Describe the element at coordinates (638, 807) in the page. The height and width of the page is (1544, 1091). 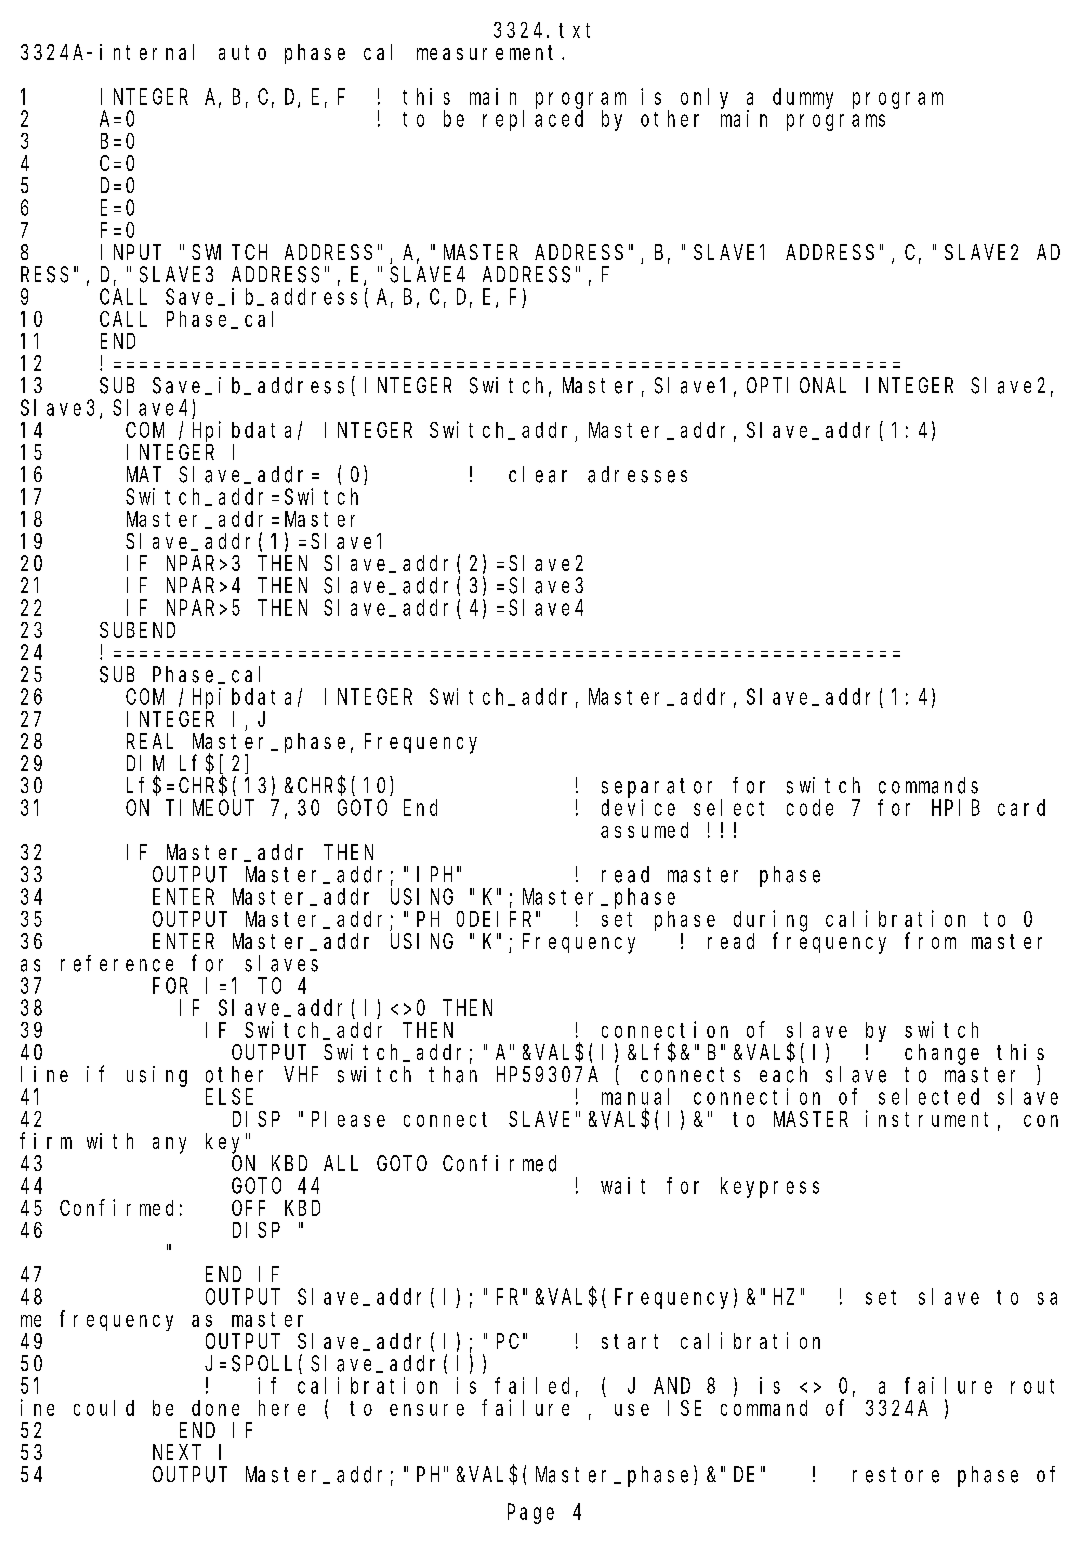
I see `device` at that location.
